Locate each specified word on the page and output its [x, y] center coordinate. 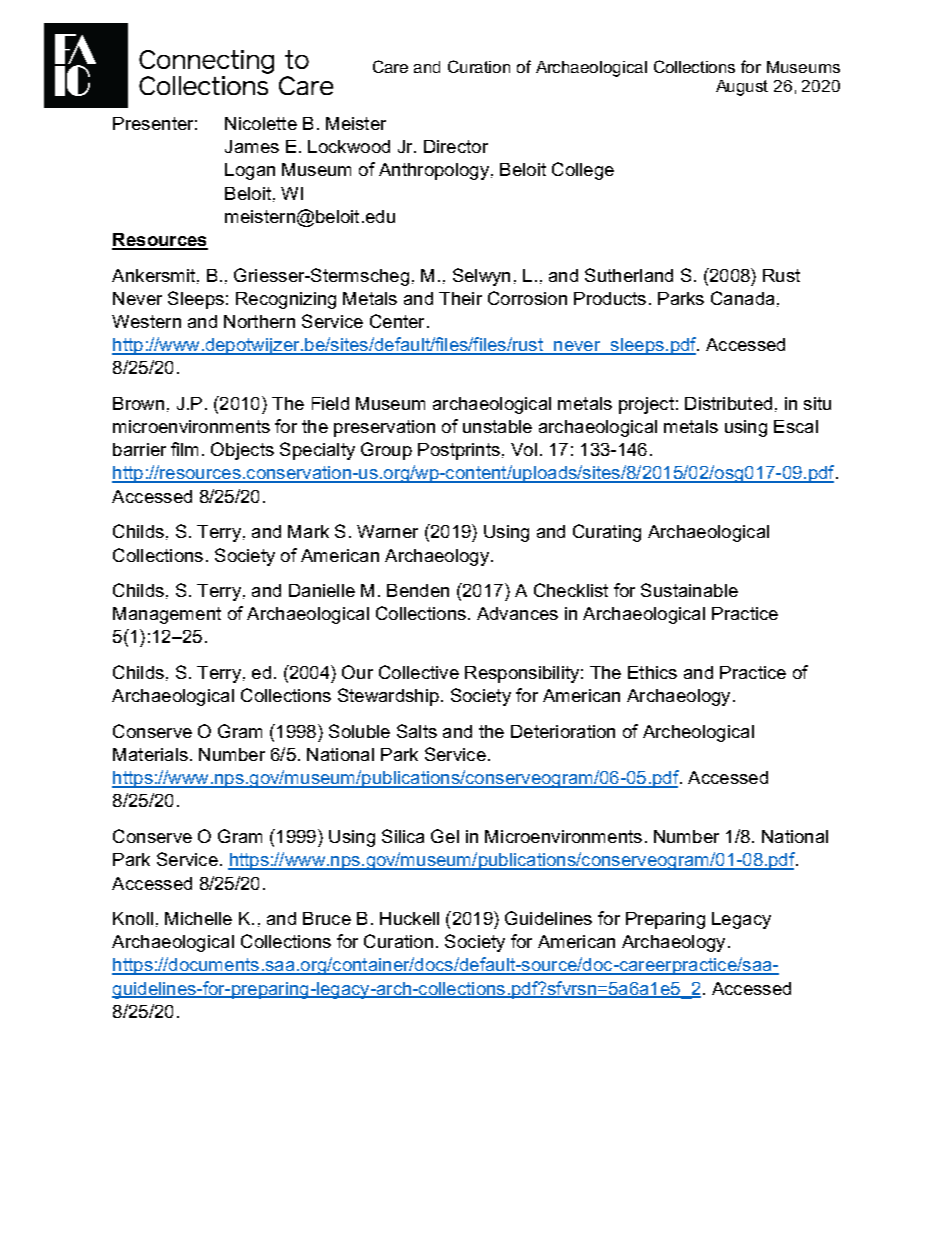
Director [456, 146]
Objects [242, 451]
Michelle [198, 918]
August [742, 88]
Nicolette [261, 123]
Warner [387, 531]
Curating [607, 533]
